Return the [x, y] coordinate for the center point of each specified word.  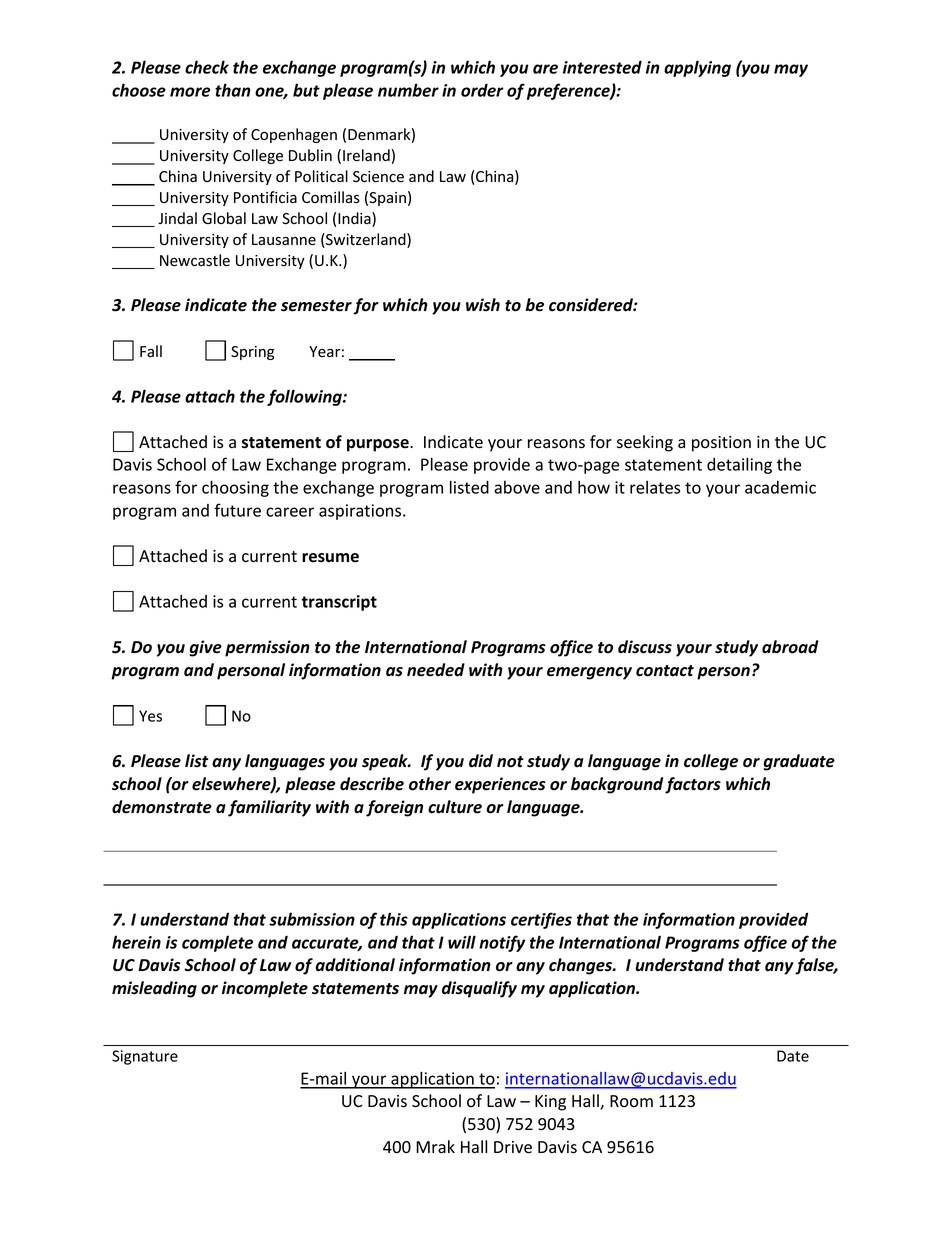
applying [697, 68]
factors [693, 785]
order [482, 90]
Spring [252, 353]
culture [455, 807]
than [233, 90]
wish [483, 305]
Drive [513, 1147]
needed [436, 670]
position [721, 444]
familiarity [269, 808]
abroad [790, 647]
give [205, 648]
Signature [145, 1057]
